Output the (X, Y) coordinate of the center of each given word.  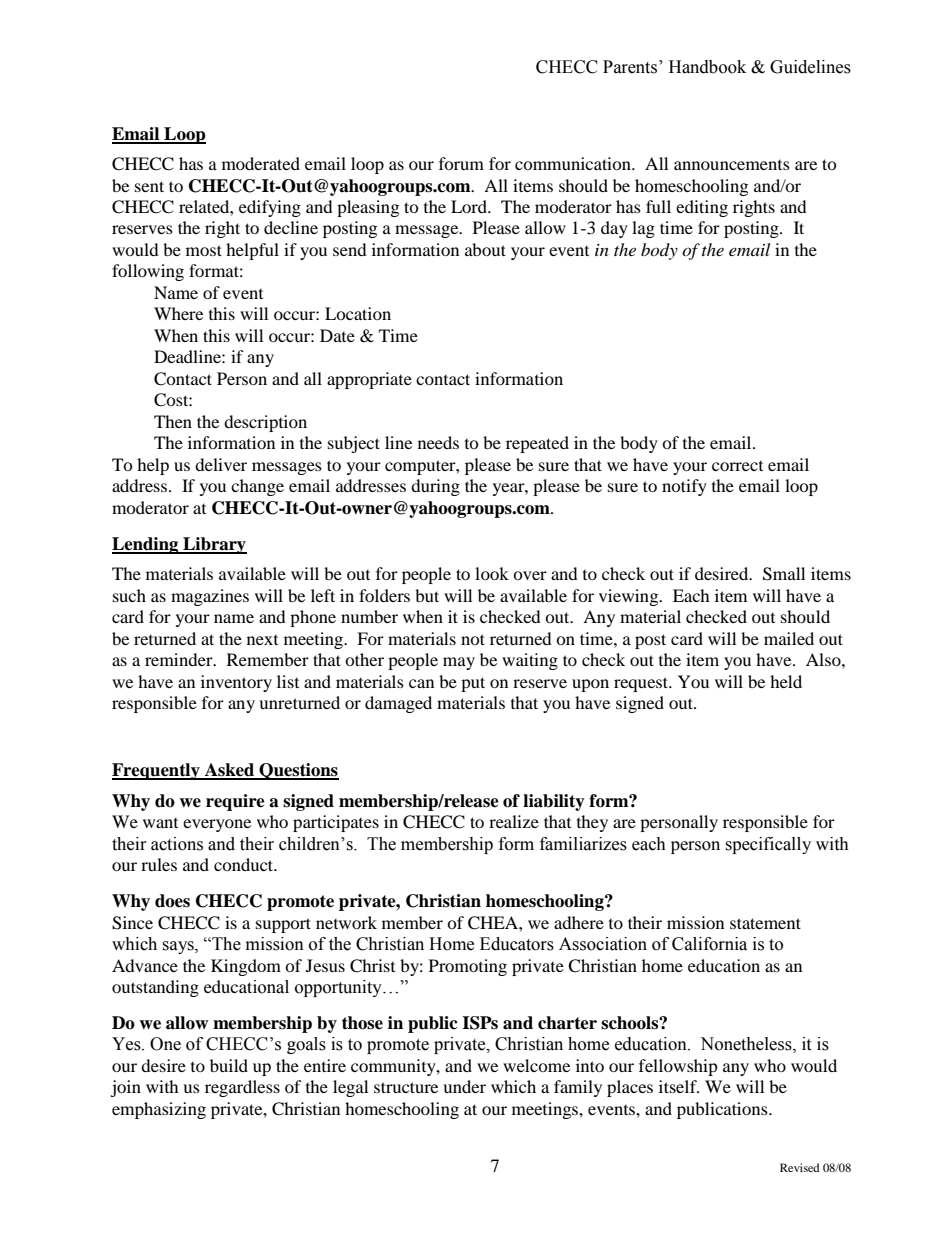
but (427, 595)
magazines (210, 597)
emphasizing (159, 1110)
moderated (261, 163)
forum (461, 163)
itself (679, 1086)
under (464, 1086)
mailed (789, 638)
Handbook (707, 67)
